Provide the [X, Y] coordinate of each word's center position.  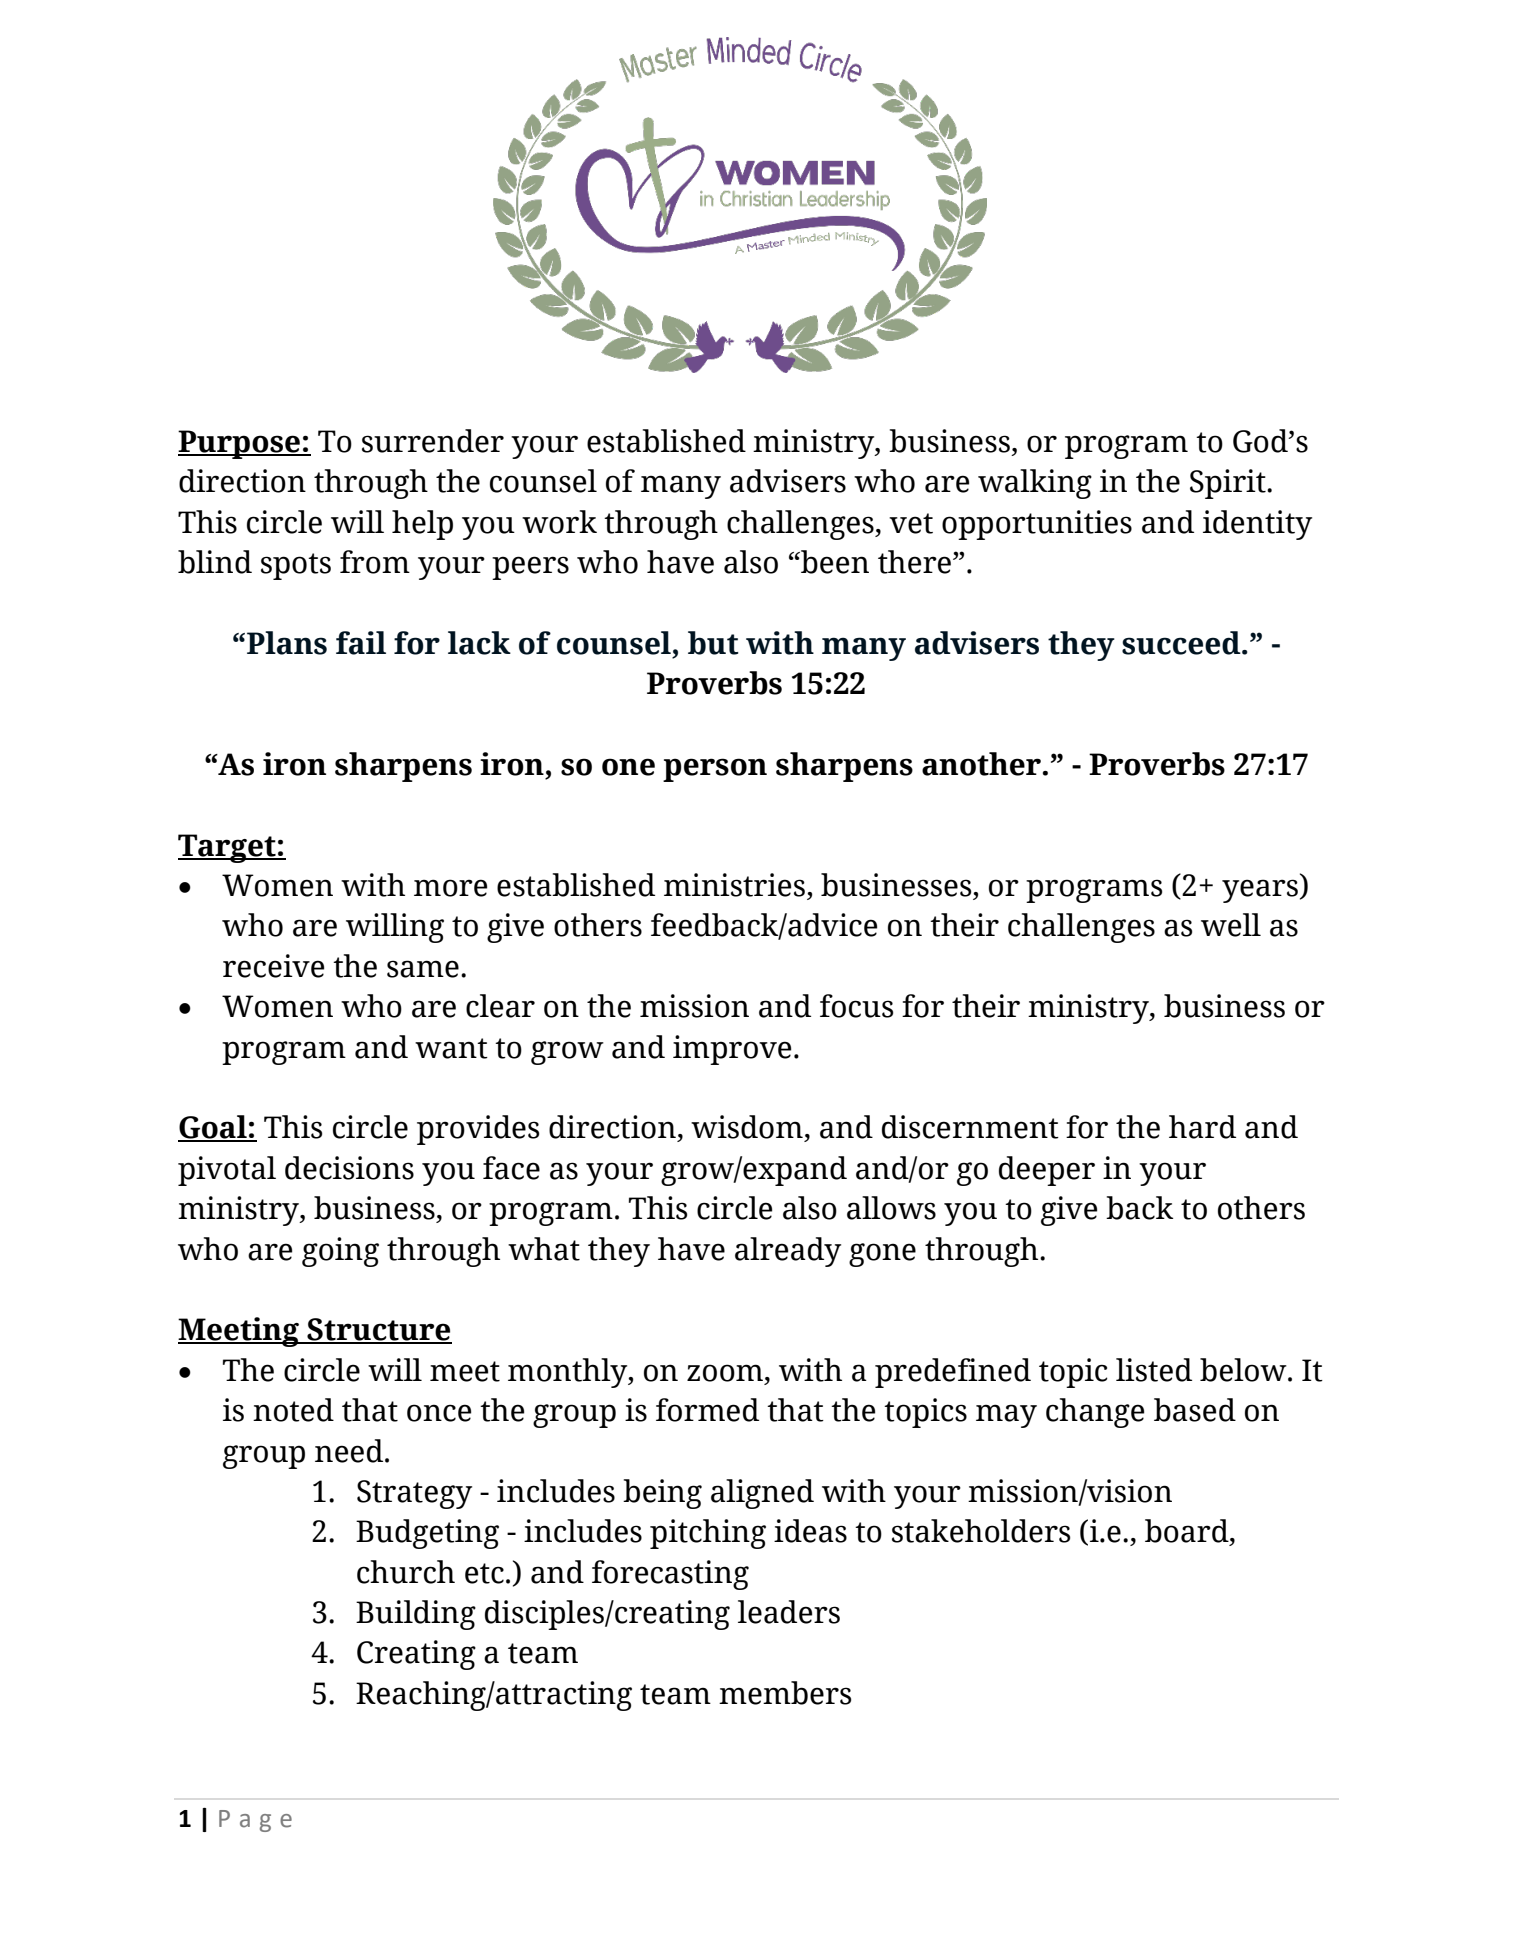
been [834, 562]
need [350, 1451]
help [422, 525]
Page [255, 1821]
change [1095, 1413]
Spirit [1229, 484]
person [715, 770]
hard [1202, 1127]
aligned [762, 1494]
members [785, 1693]
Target [228, 848]
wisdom [747, 1127]
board [1188, 1532]
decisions [349, 1168]
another [981, 764]
